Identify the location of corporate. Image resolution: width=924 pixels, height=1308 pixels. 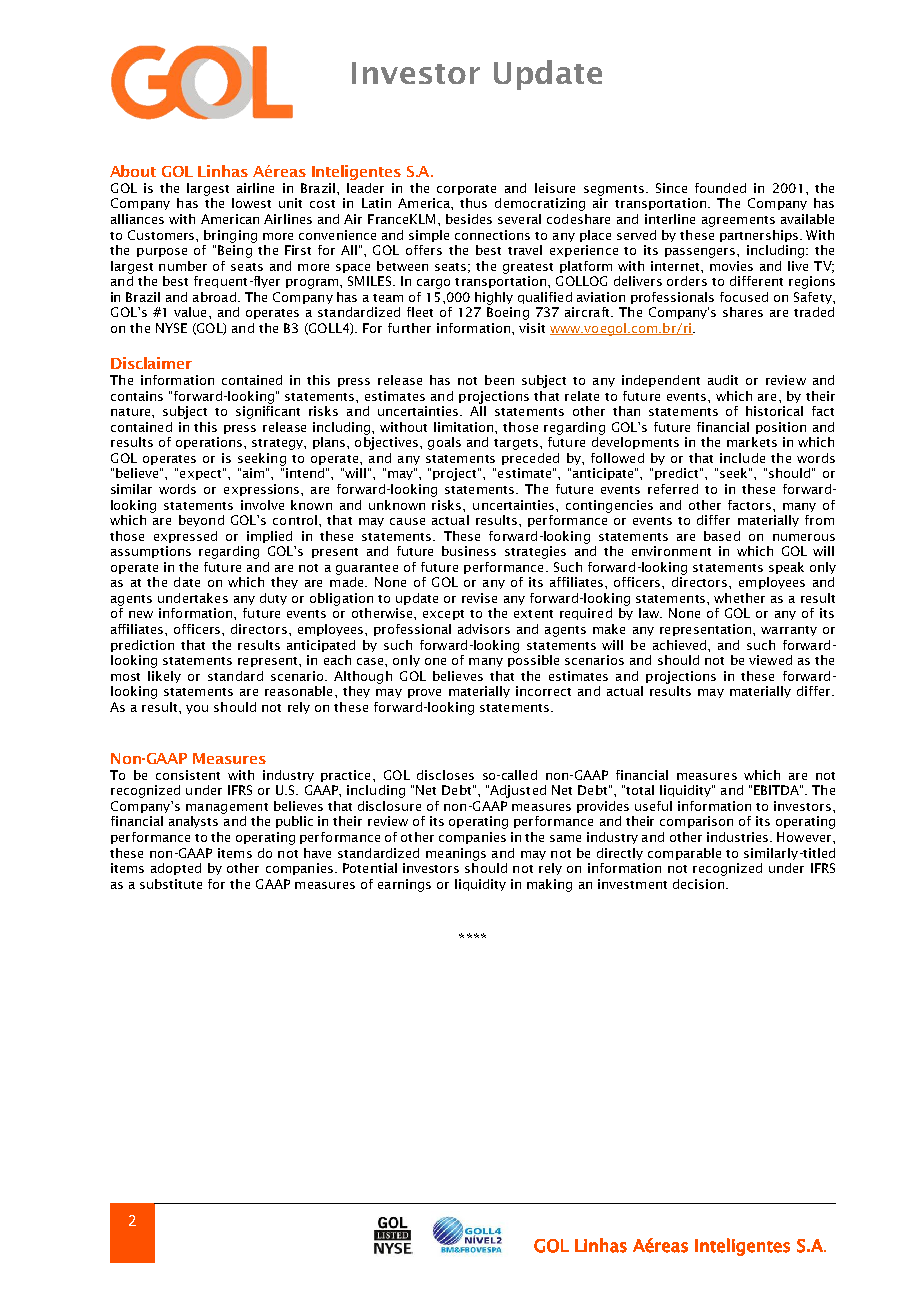
(466, 190).
